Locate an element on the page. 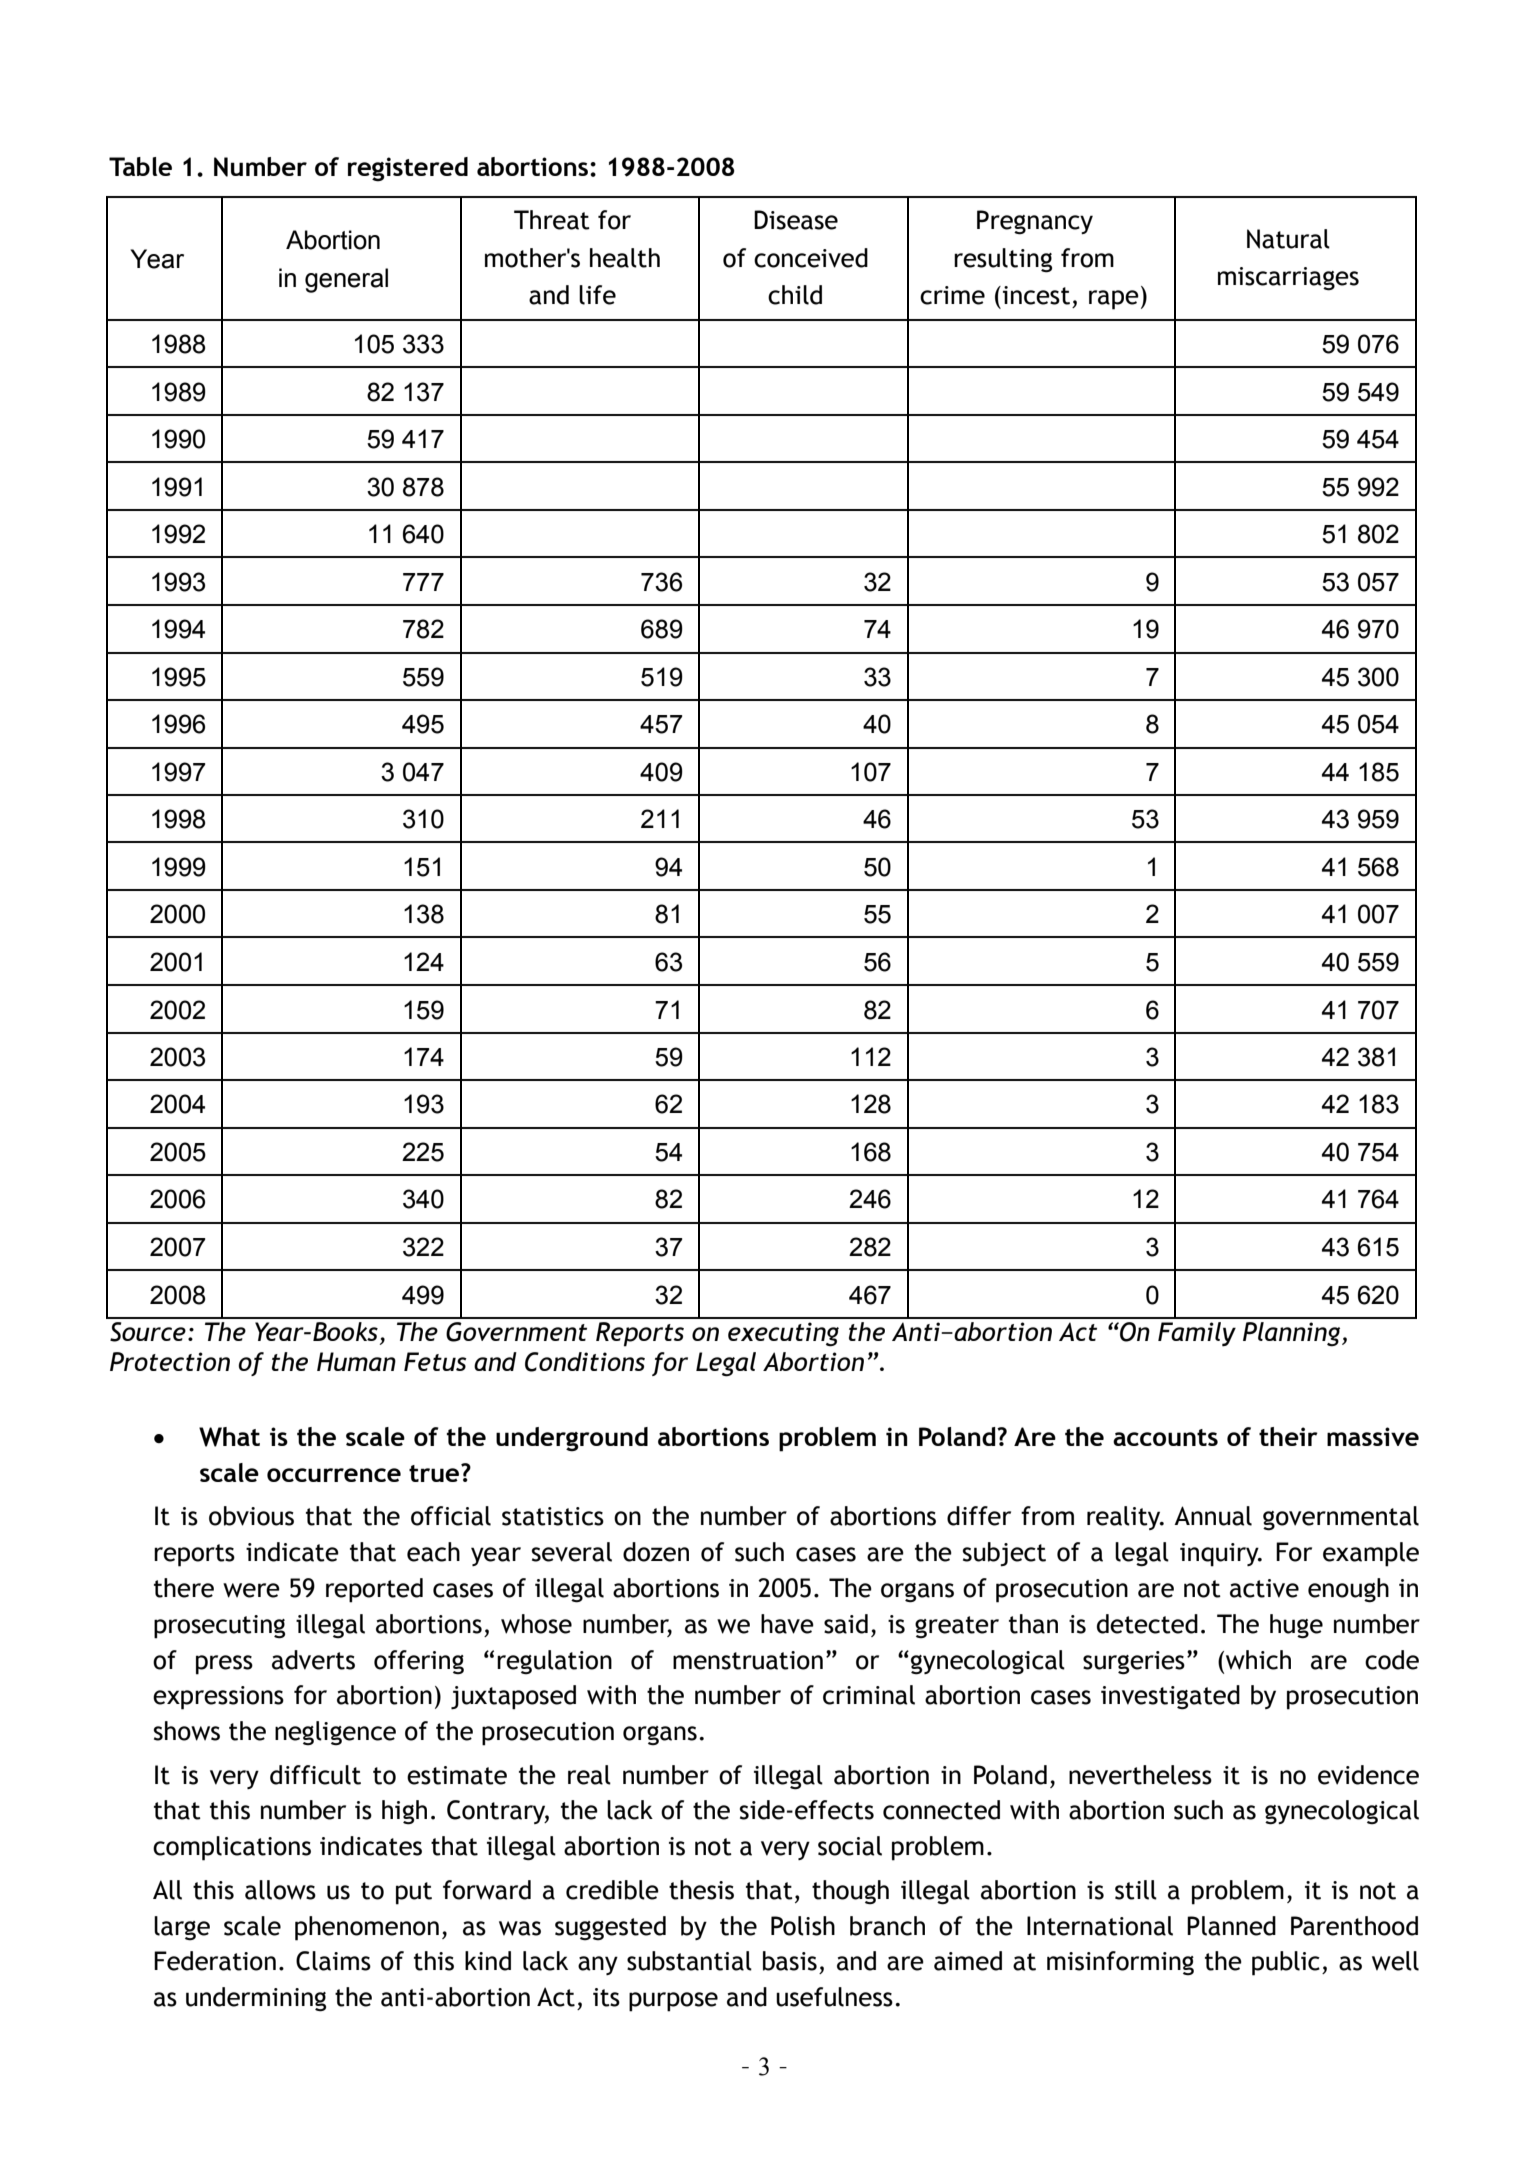  Claims is located at coordinates (333, 1961).
